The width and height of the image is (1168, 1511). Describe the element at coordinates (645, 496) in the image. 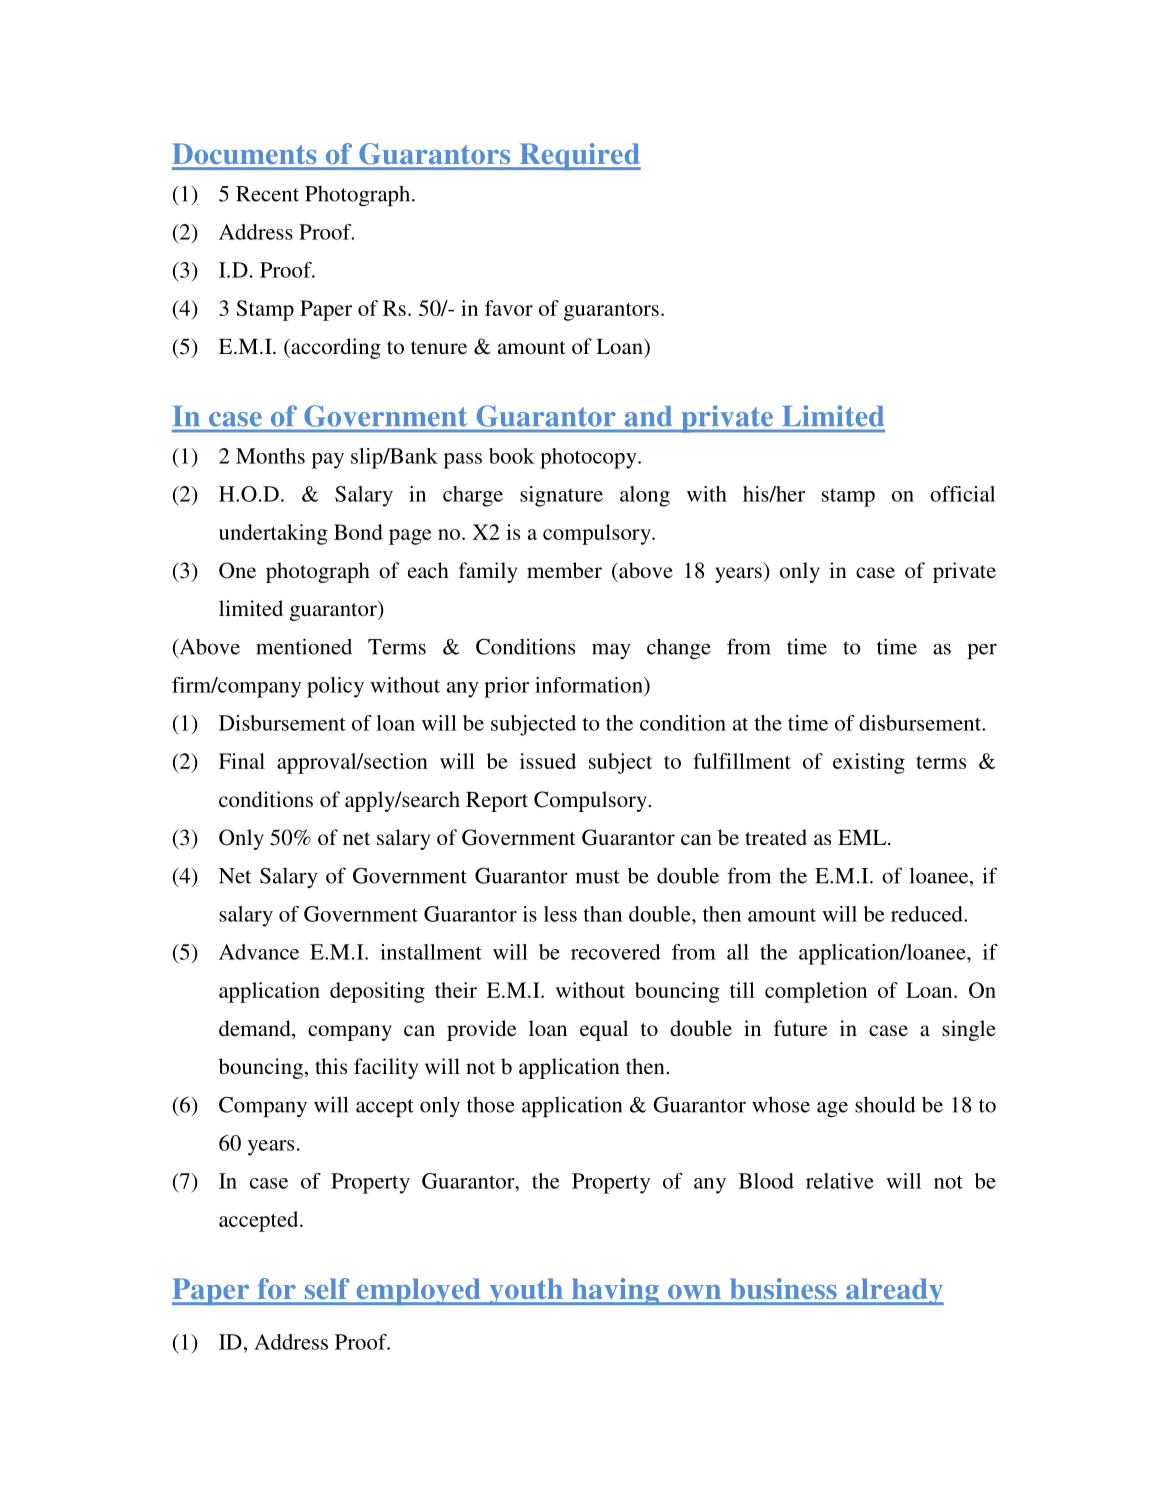

I see `along` at that location.
